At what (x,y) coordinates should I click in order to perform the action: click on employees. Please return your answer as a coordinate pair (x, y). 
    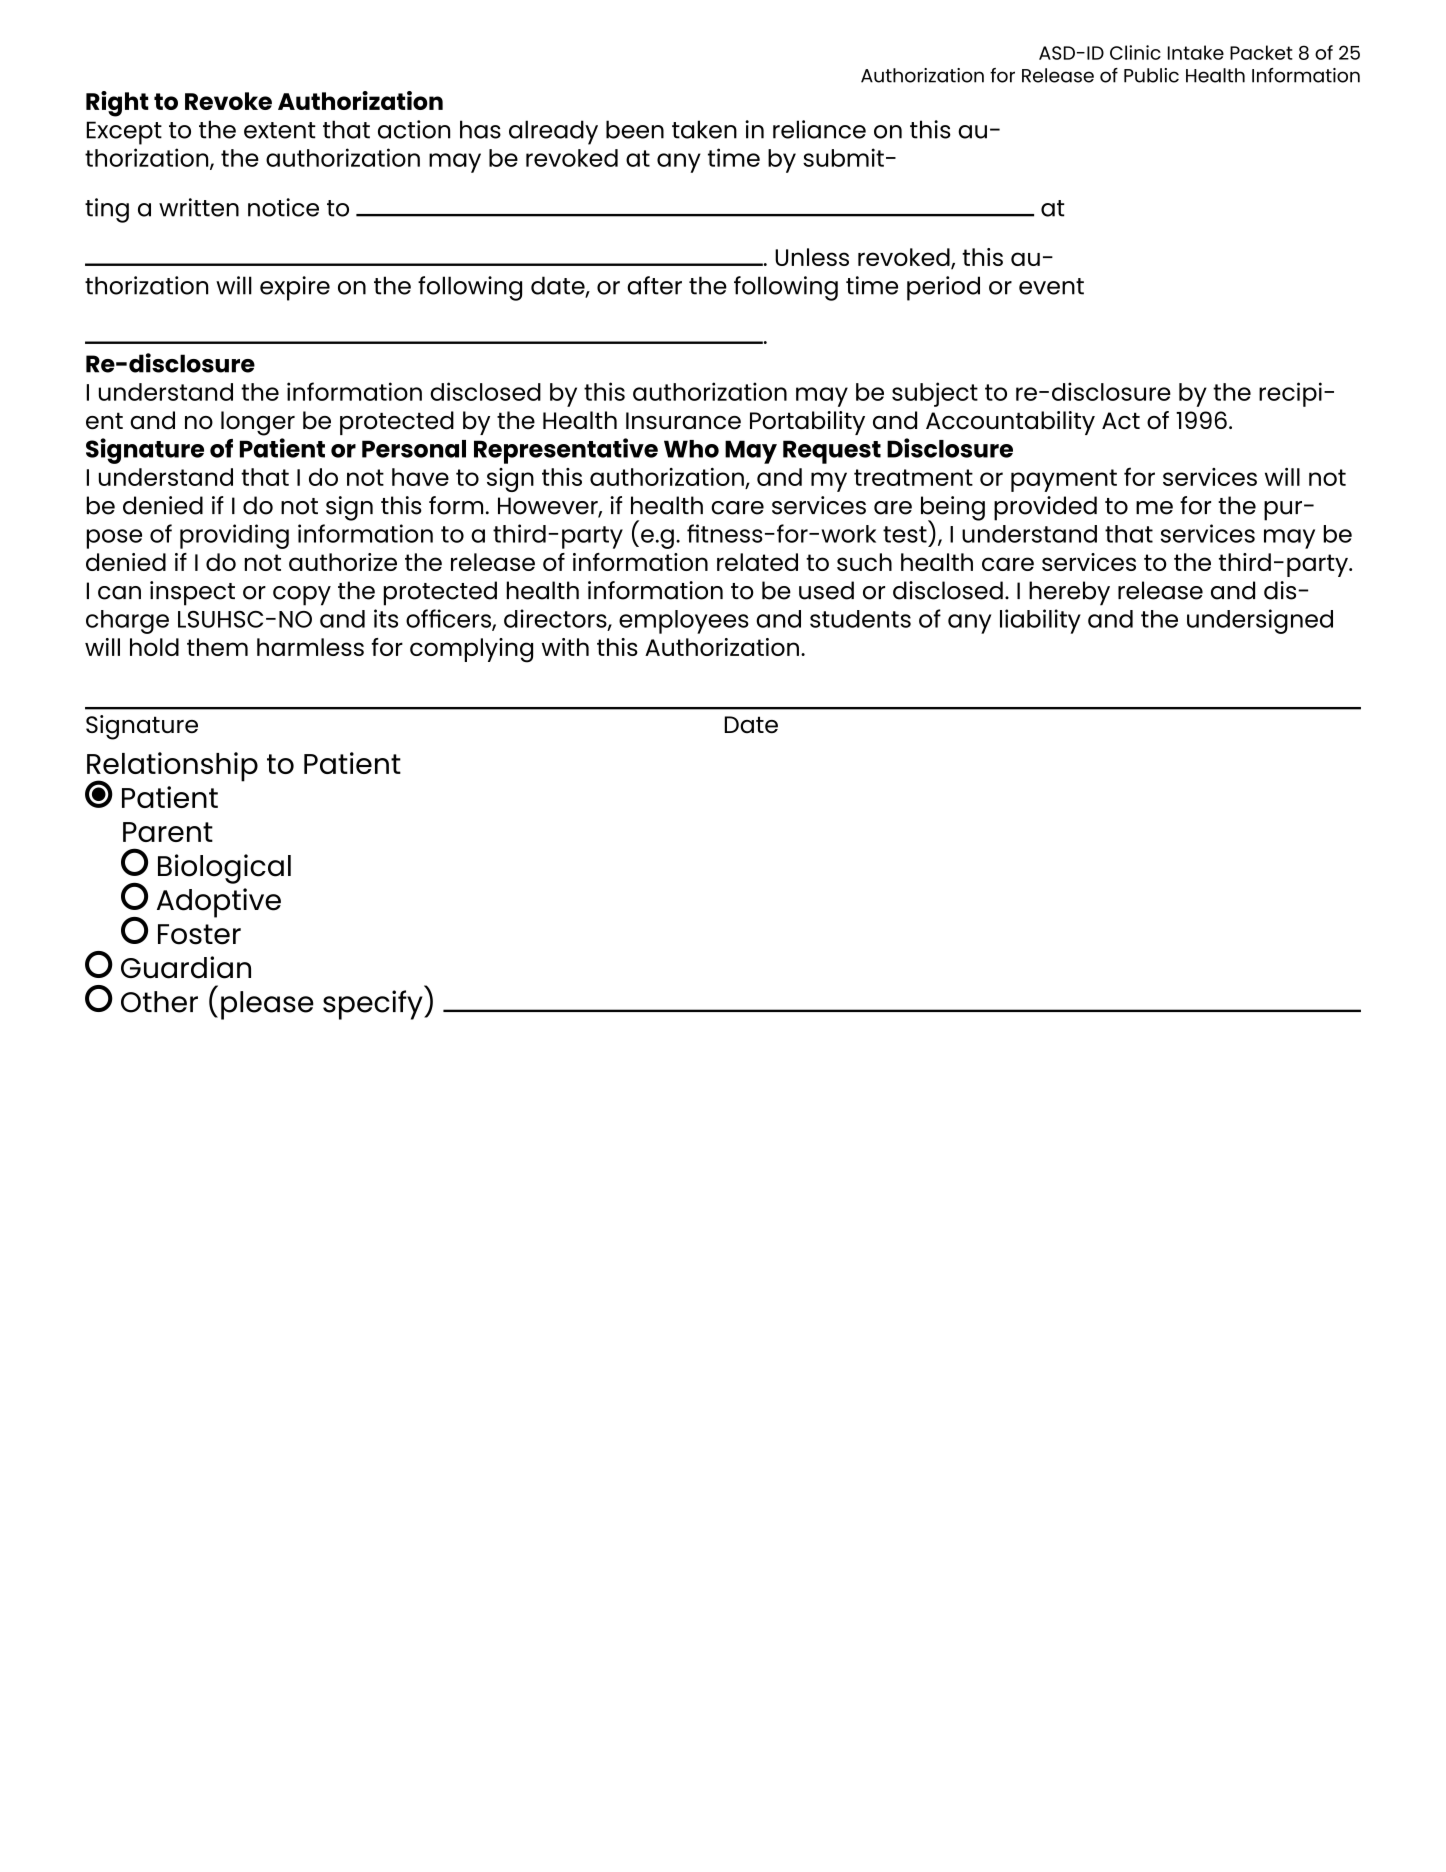
    Looking at the image, I should click on (684, 622).
